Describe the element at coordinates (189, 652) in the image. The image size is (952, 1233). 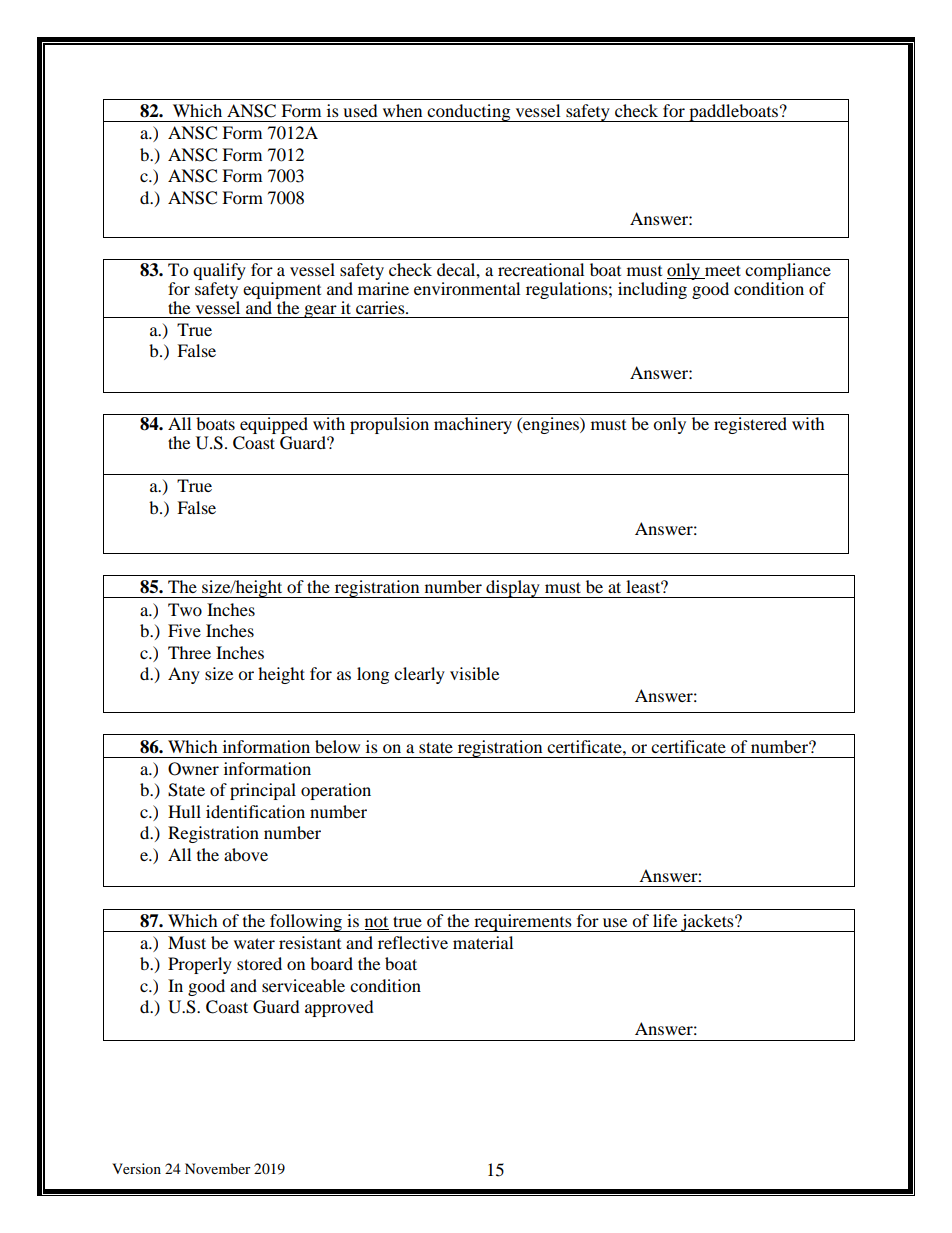
I see `Three` at that location.
